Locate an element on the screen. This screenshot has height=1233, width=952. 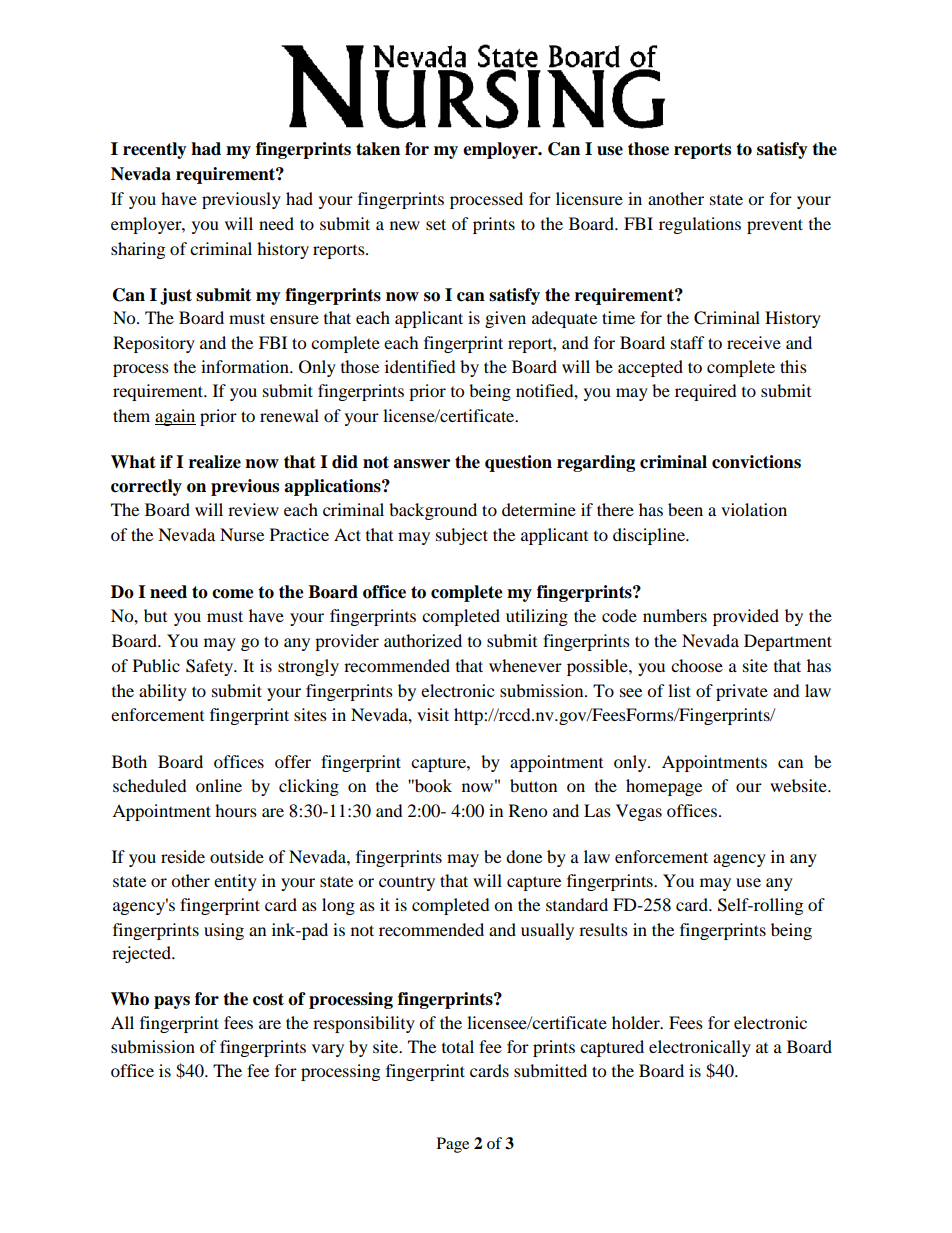
recently is located at coordinates (155, 150).
